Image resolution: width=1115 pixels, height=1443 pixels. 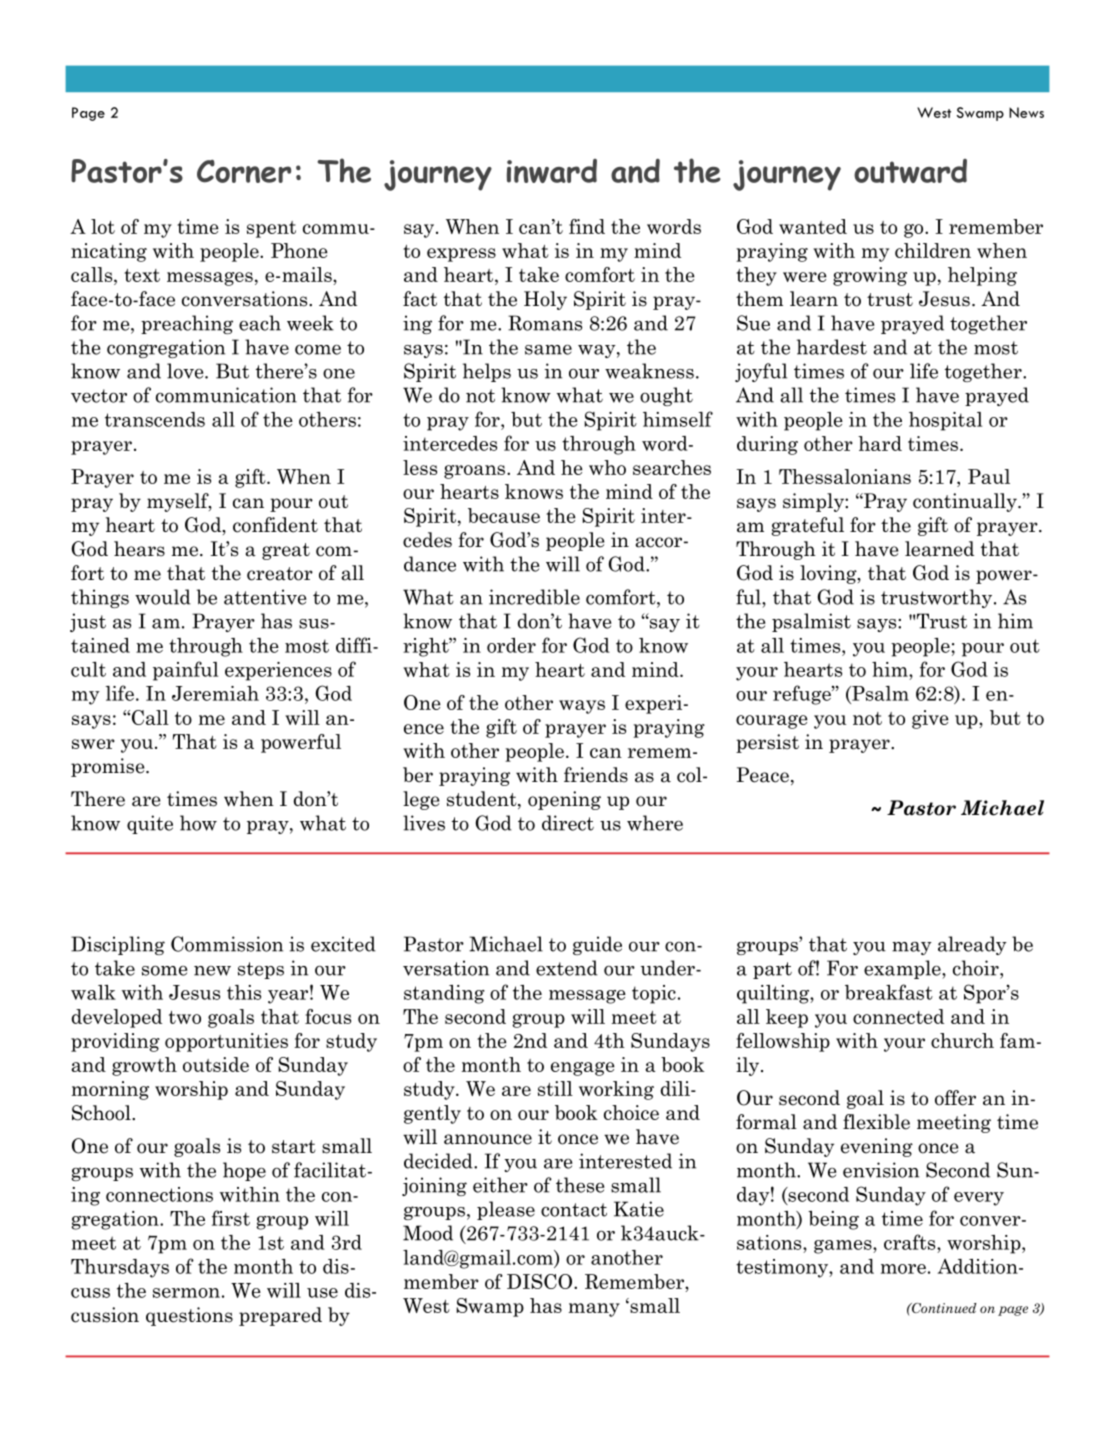 I want to click on Corner, so click(x=244, y=171).
